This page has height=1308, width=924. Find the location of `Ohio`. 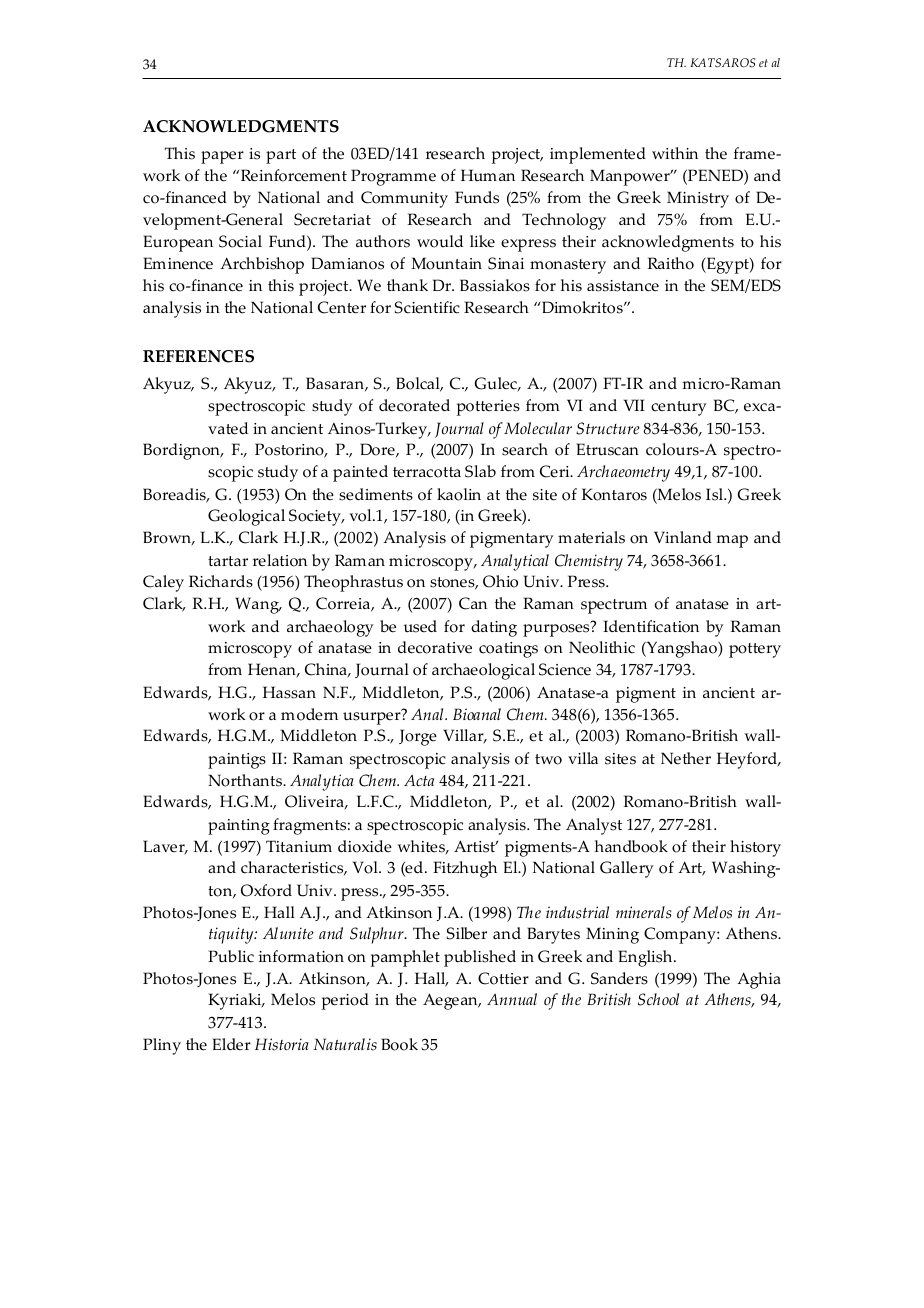

Ohio is located at coordinates (500, 581).
